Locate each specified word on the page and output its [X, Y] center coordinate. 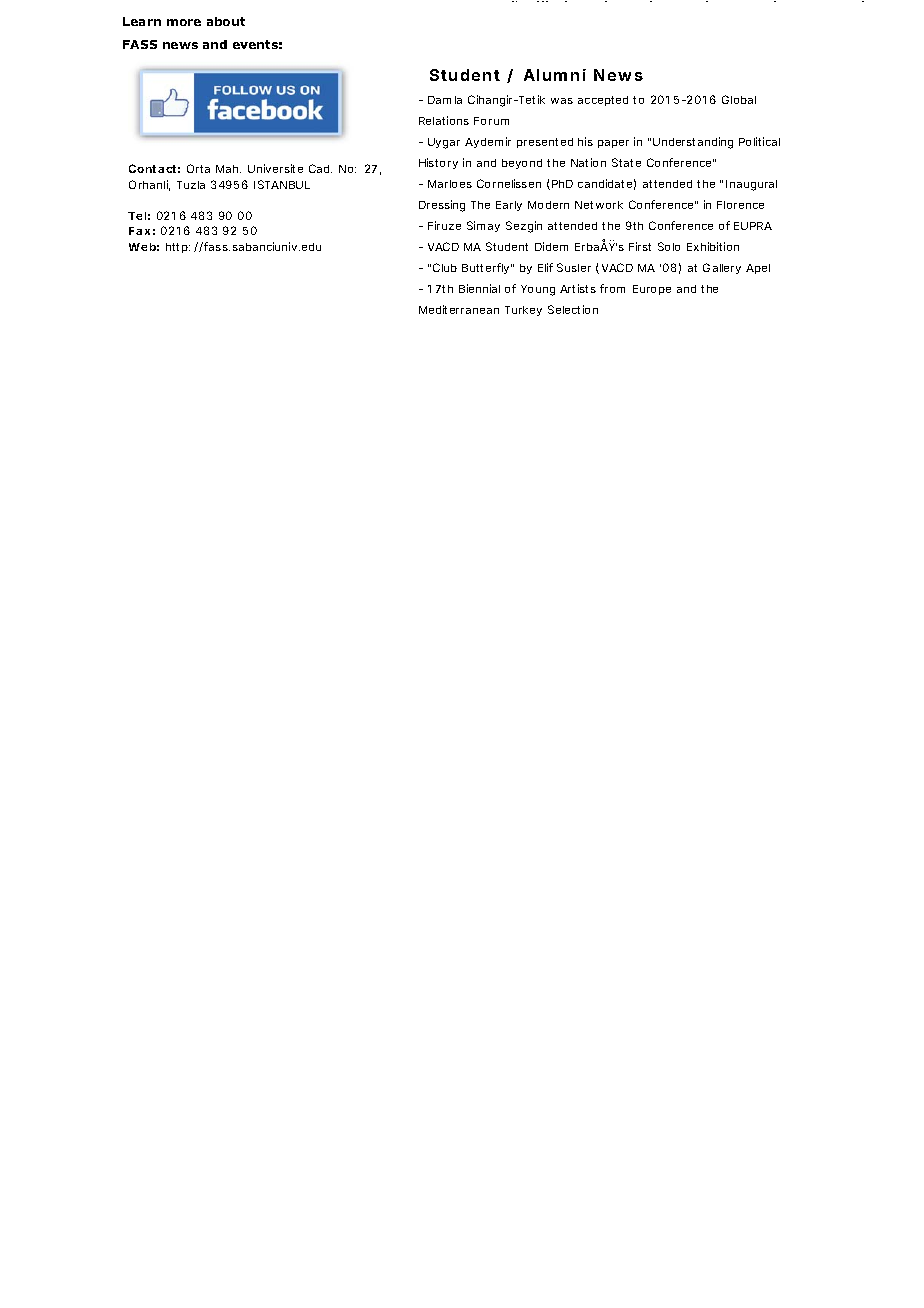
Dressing [442, 206]
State [626, 162]
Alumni [555, 75]
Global [739, 99]
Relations [444, 120]
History [438, 163]
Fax [139, 231]
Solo [669, 246]
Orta [198, 168]
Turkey [523, 311]
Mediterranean [459, 309]
